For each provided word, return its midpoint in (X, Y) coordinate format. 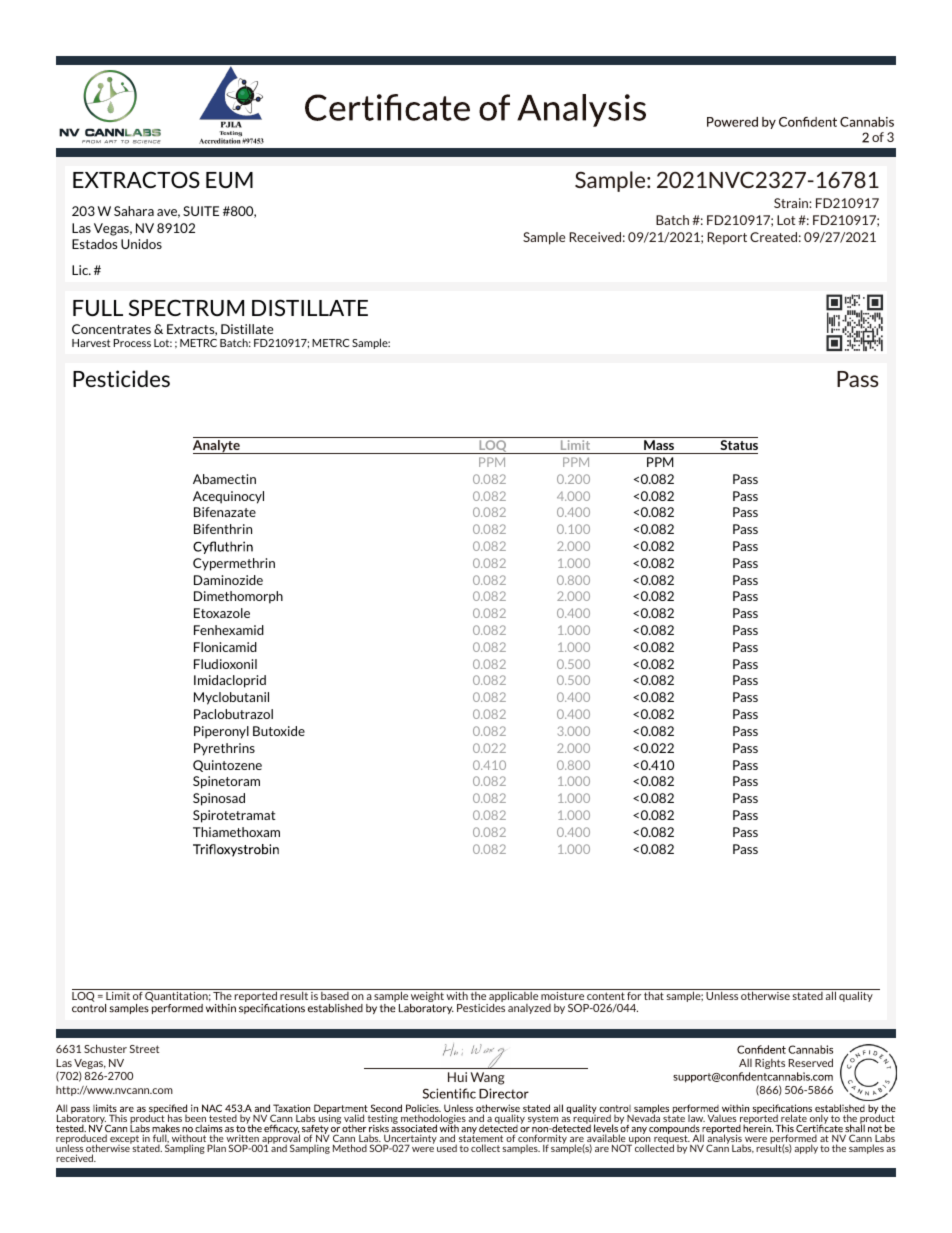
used (447, 1148)
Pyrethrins (224, 749)
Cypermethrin (234, 564)
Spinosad (219, 799)
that (654, 995)
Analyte (217, 447)
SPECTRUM (186, 307)
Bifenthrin (223, 529)
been (195, 1119)
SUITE (201, 211)
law (696, 1119)
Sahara (134, 211)
